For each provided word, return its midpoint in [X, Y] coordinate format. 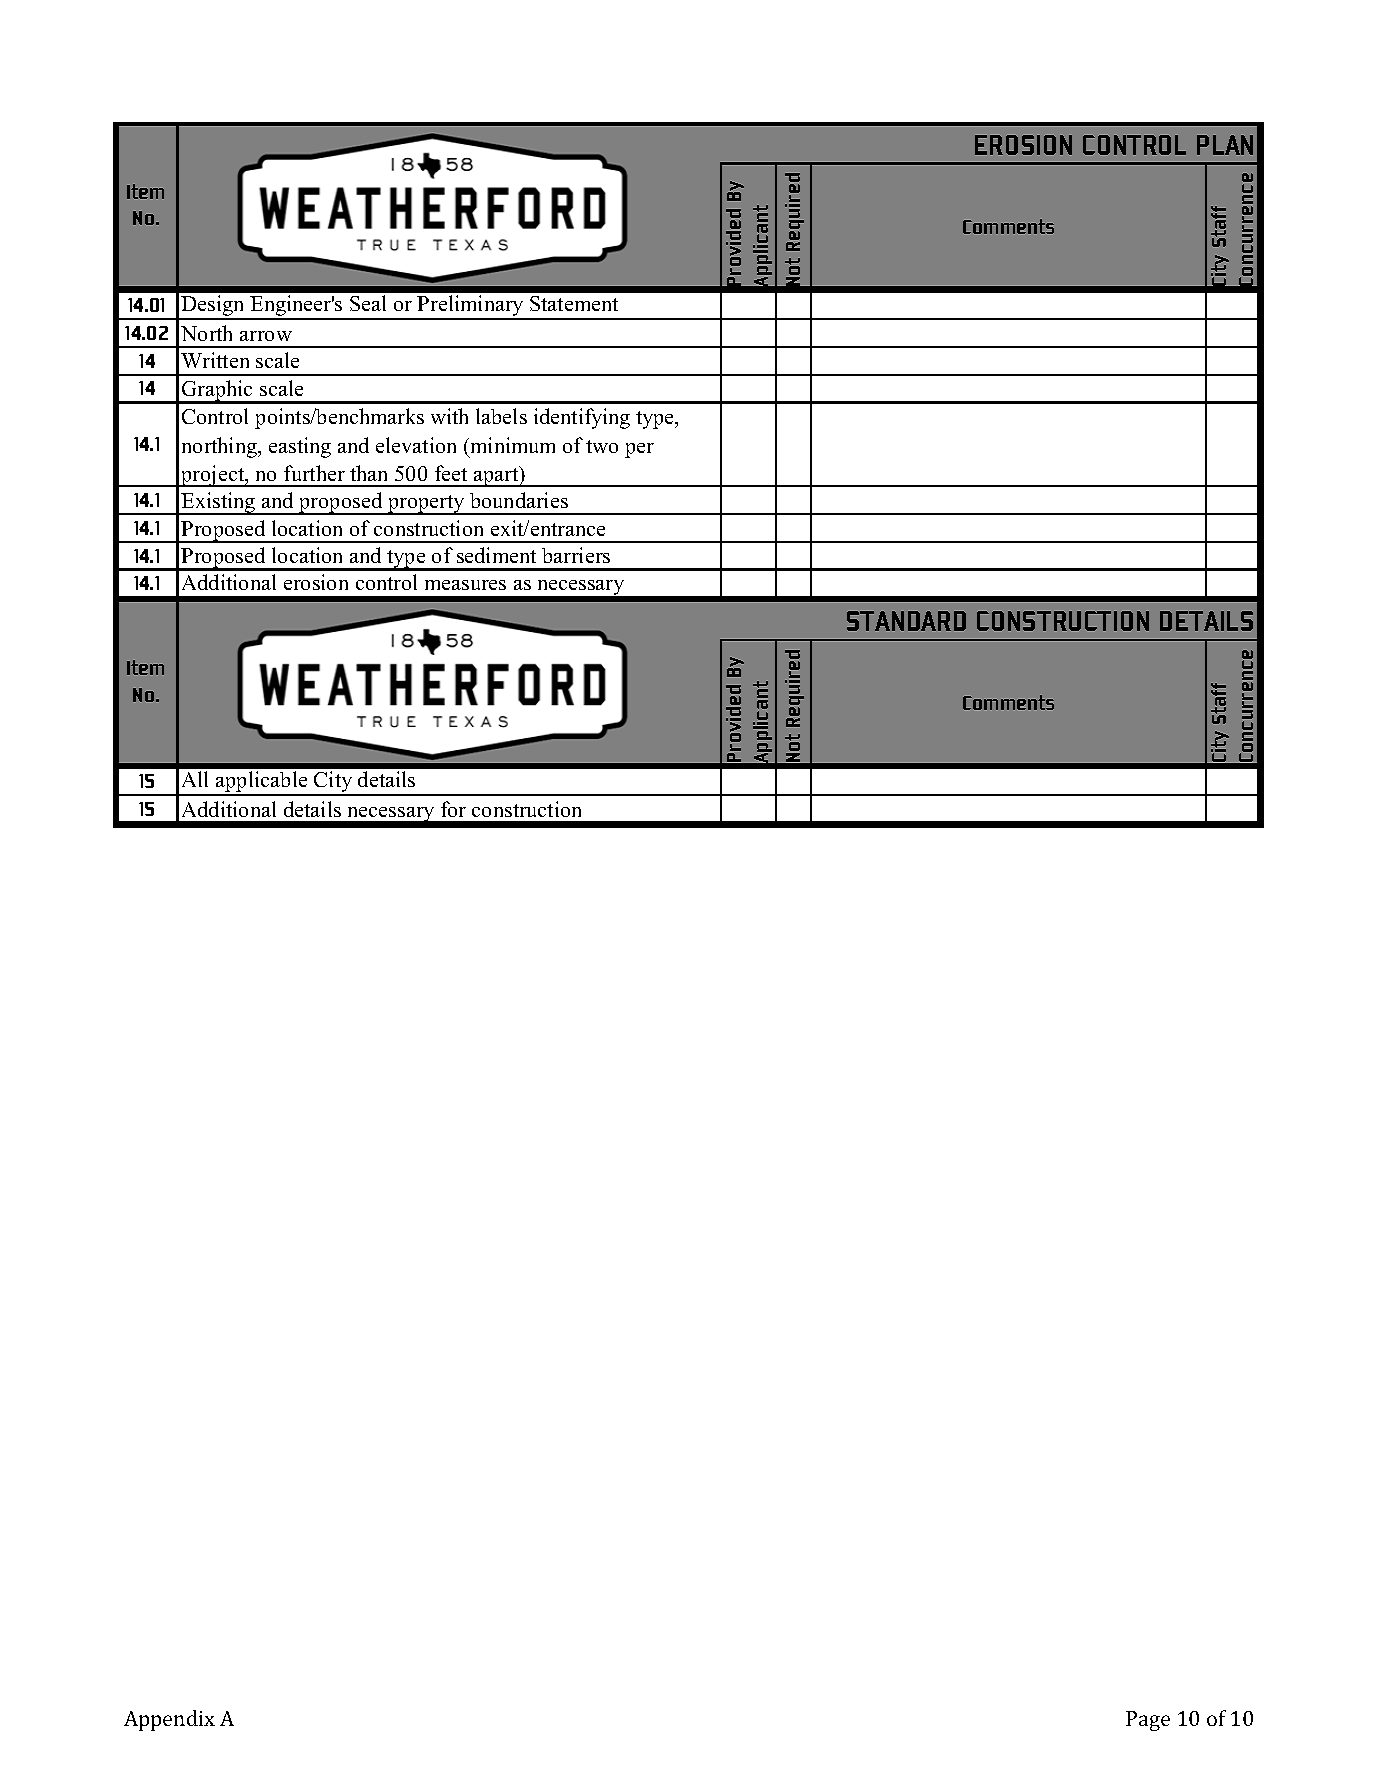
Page [1148, 1721]
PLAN [1225, 145]
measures [465, 585]
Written [215, 360]
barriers [576, 555]
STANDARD [906, 621]
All [195, 779]
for [453, 809]
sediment [496, 555]
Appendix [169, 1720]
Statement [574, 303]
